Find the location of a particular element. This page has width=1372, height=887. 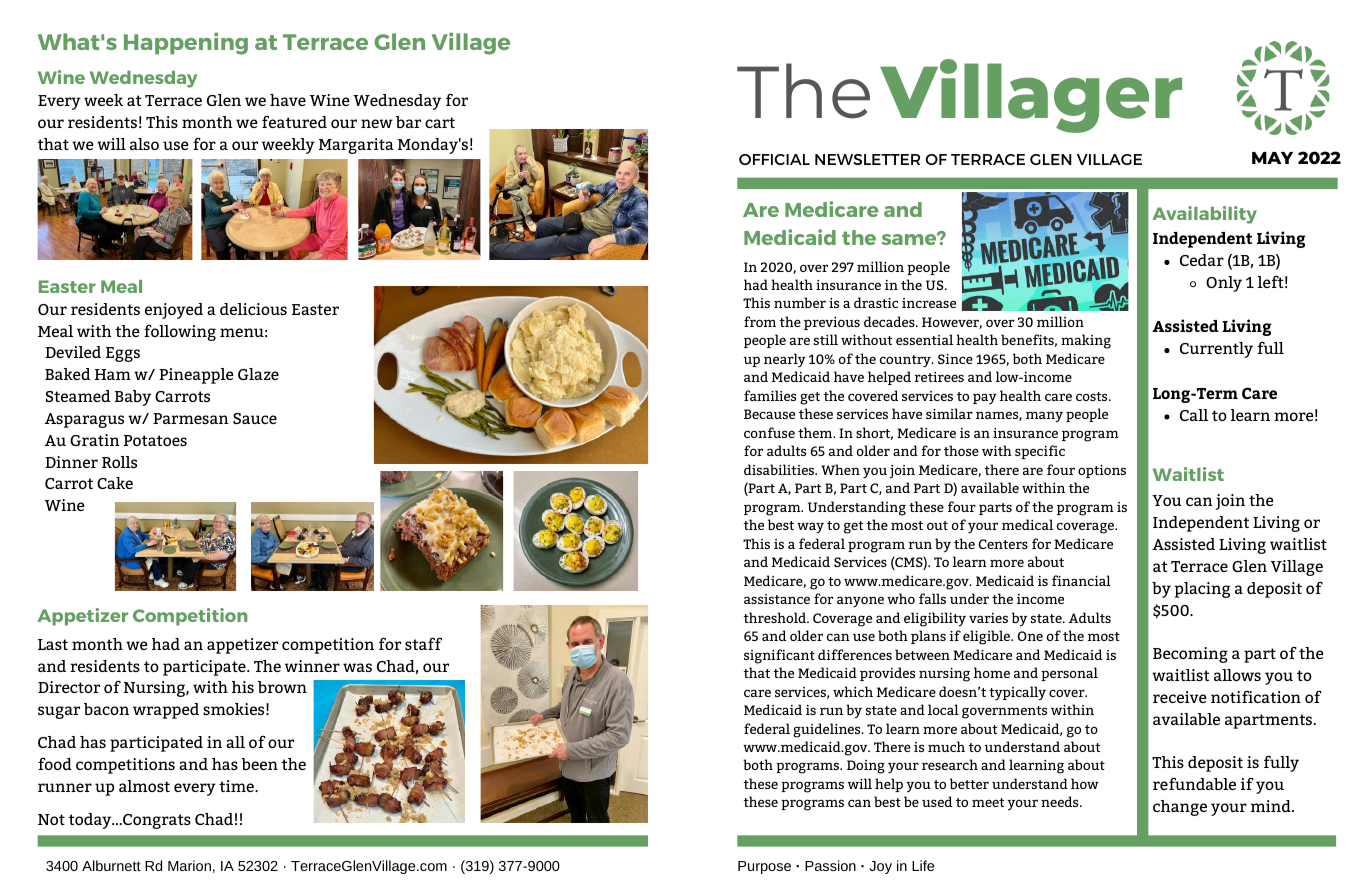

Last is located at coordinates (53, 644).
